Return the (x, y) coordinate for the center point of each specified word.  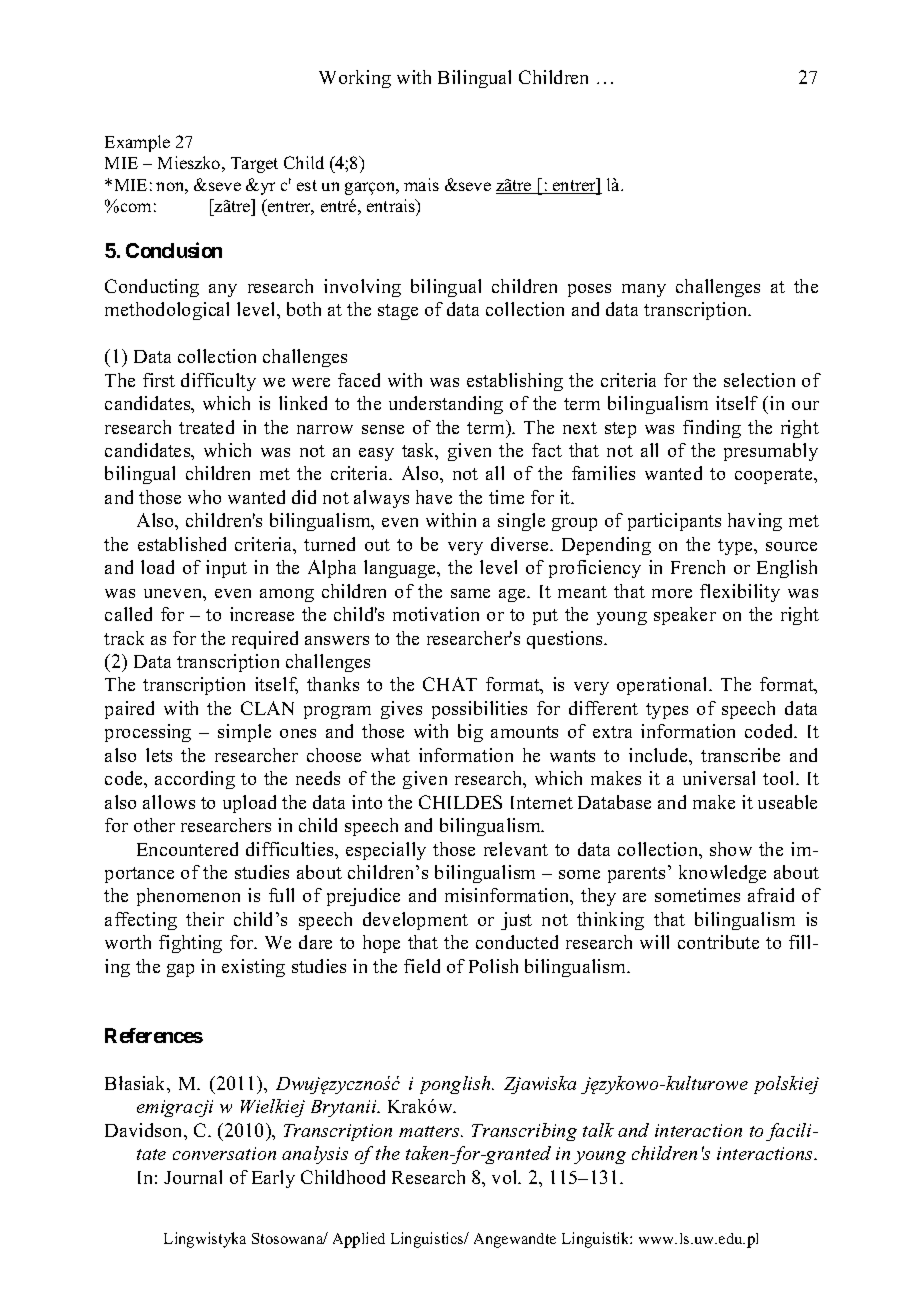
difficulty (218, 382)
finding (712, 429)
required (265, 640)
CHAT (450, 684)
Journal (193, 1177)
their (205, 919)
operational (663, 686)
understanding (446, 405)
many (644, 290)
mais (421, 184)
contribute (718, 942)
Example (137, 143)
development (415, 921)
